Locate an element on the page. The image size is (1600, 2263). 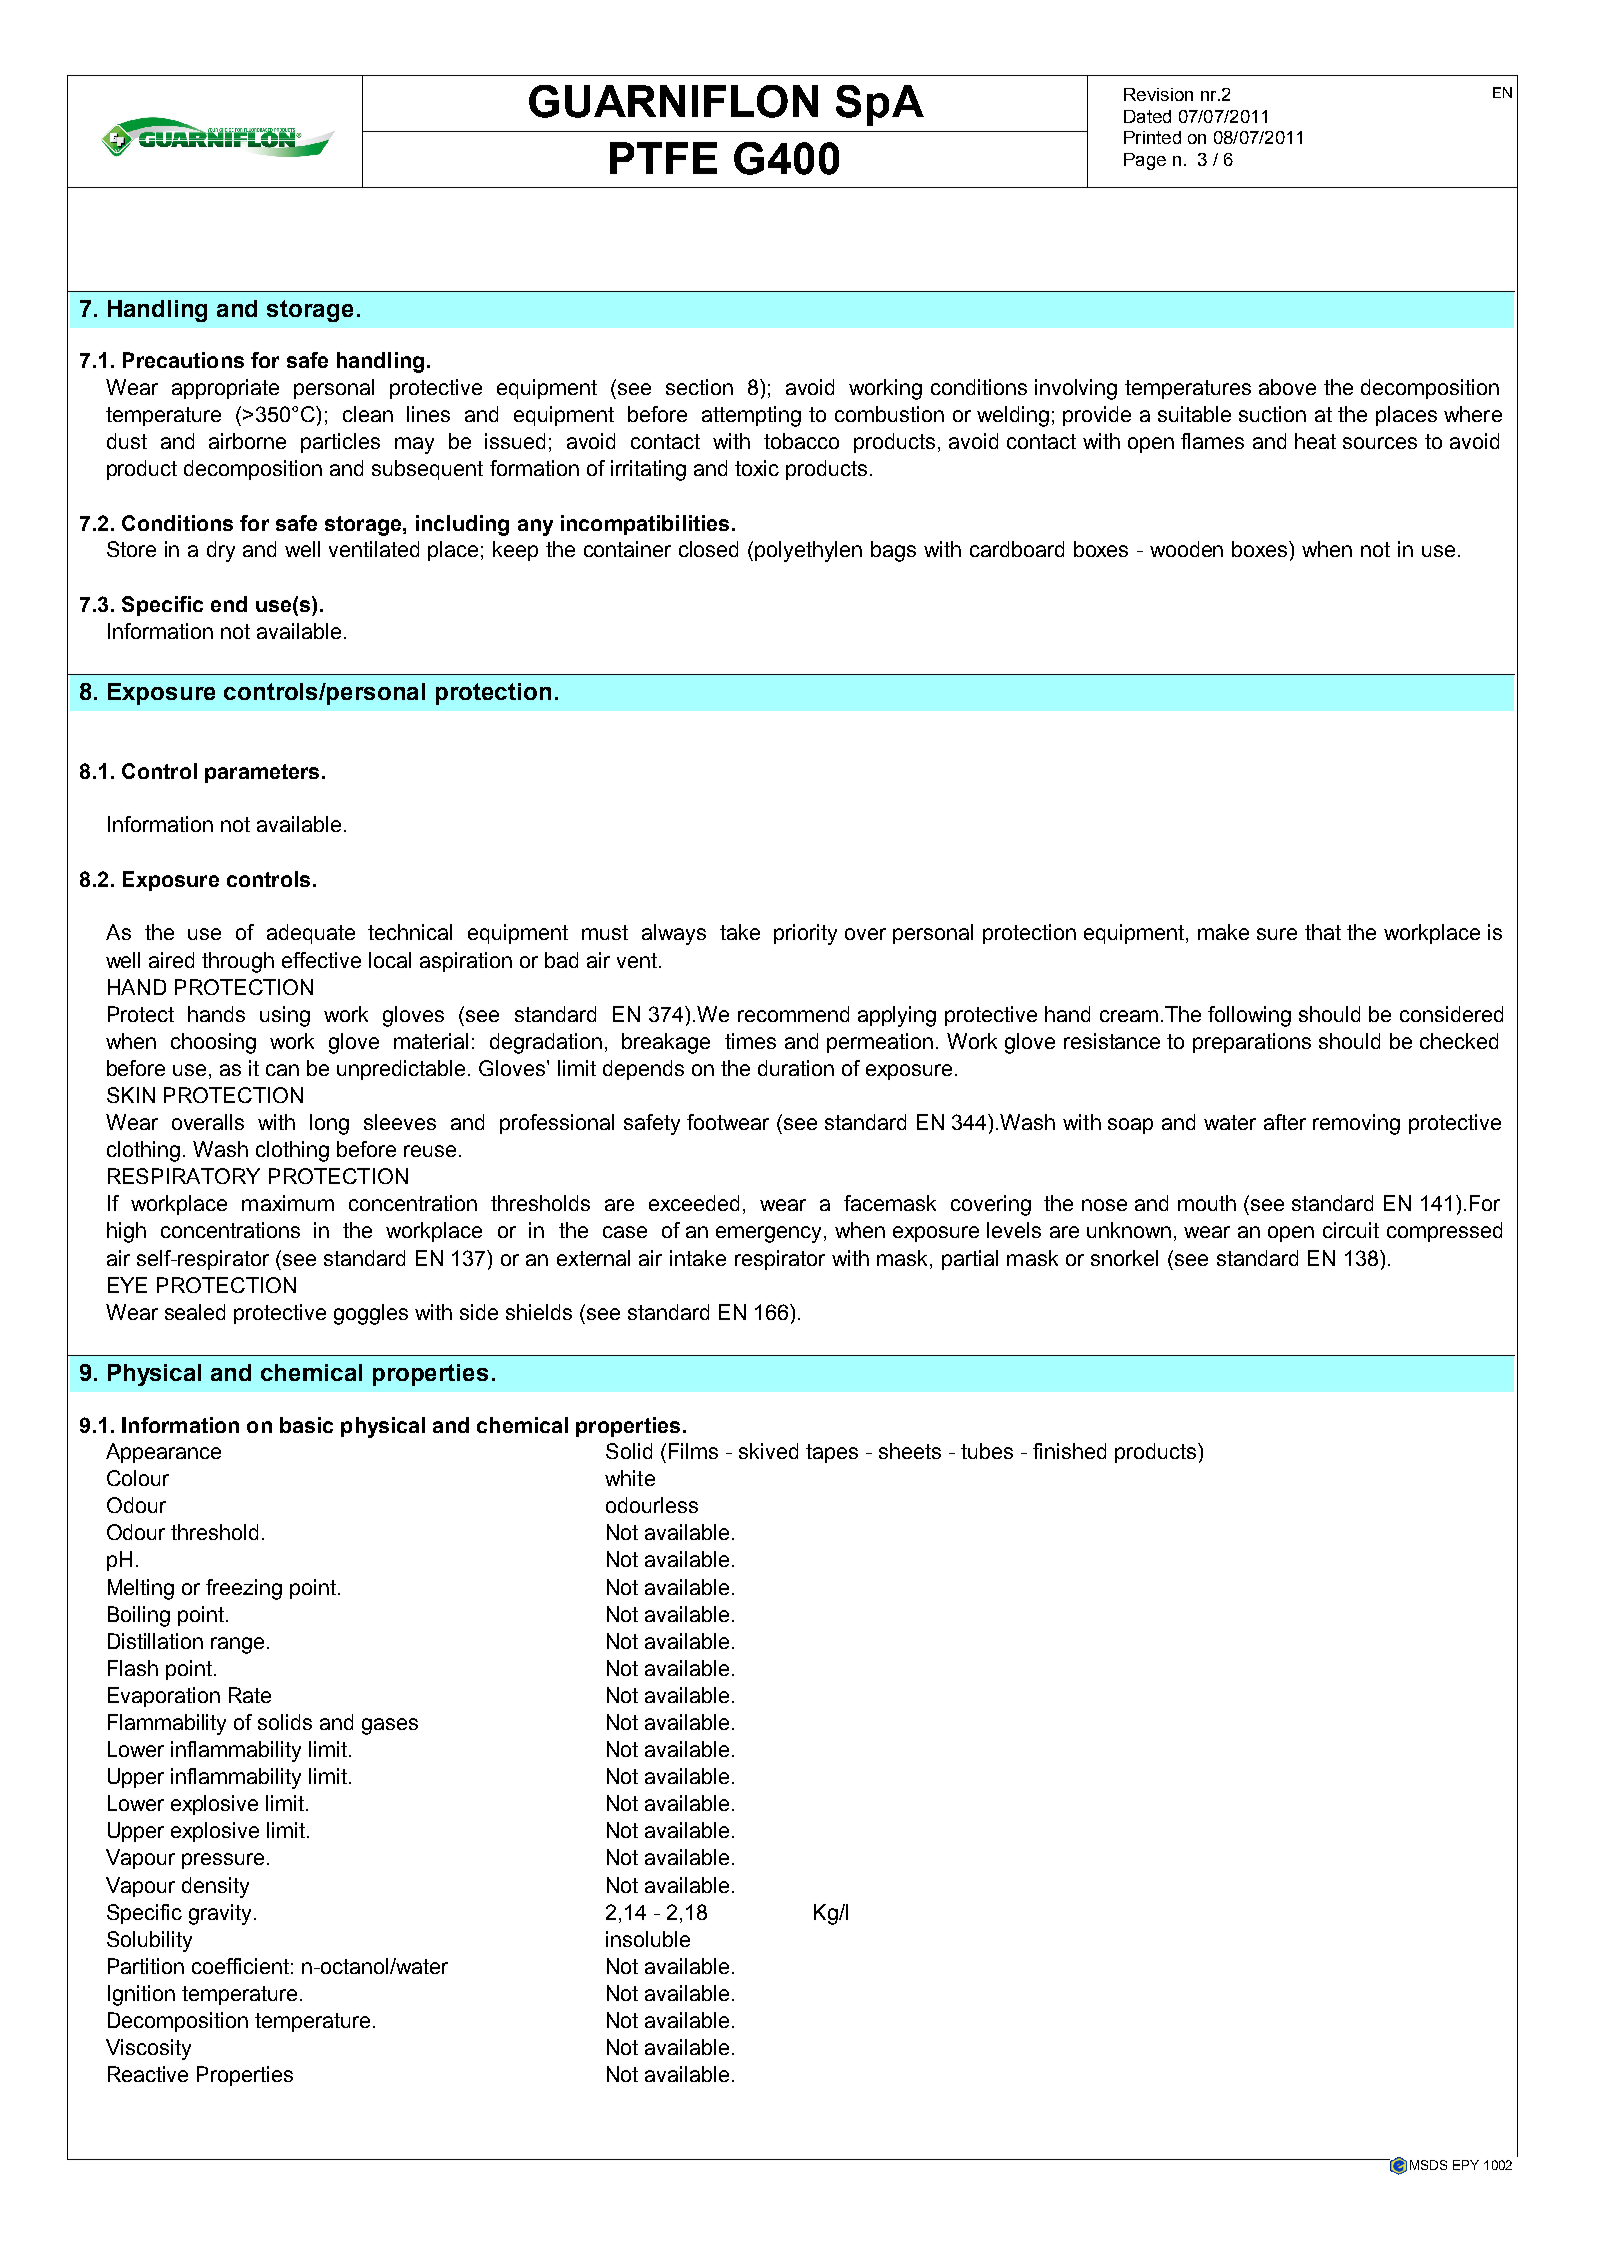
duration is located at coordinates (796, 1068).
